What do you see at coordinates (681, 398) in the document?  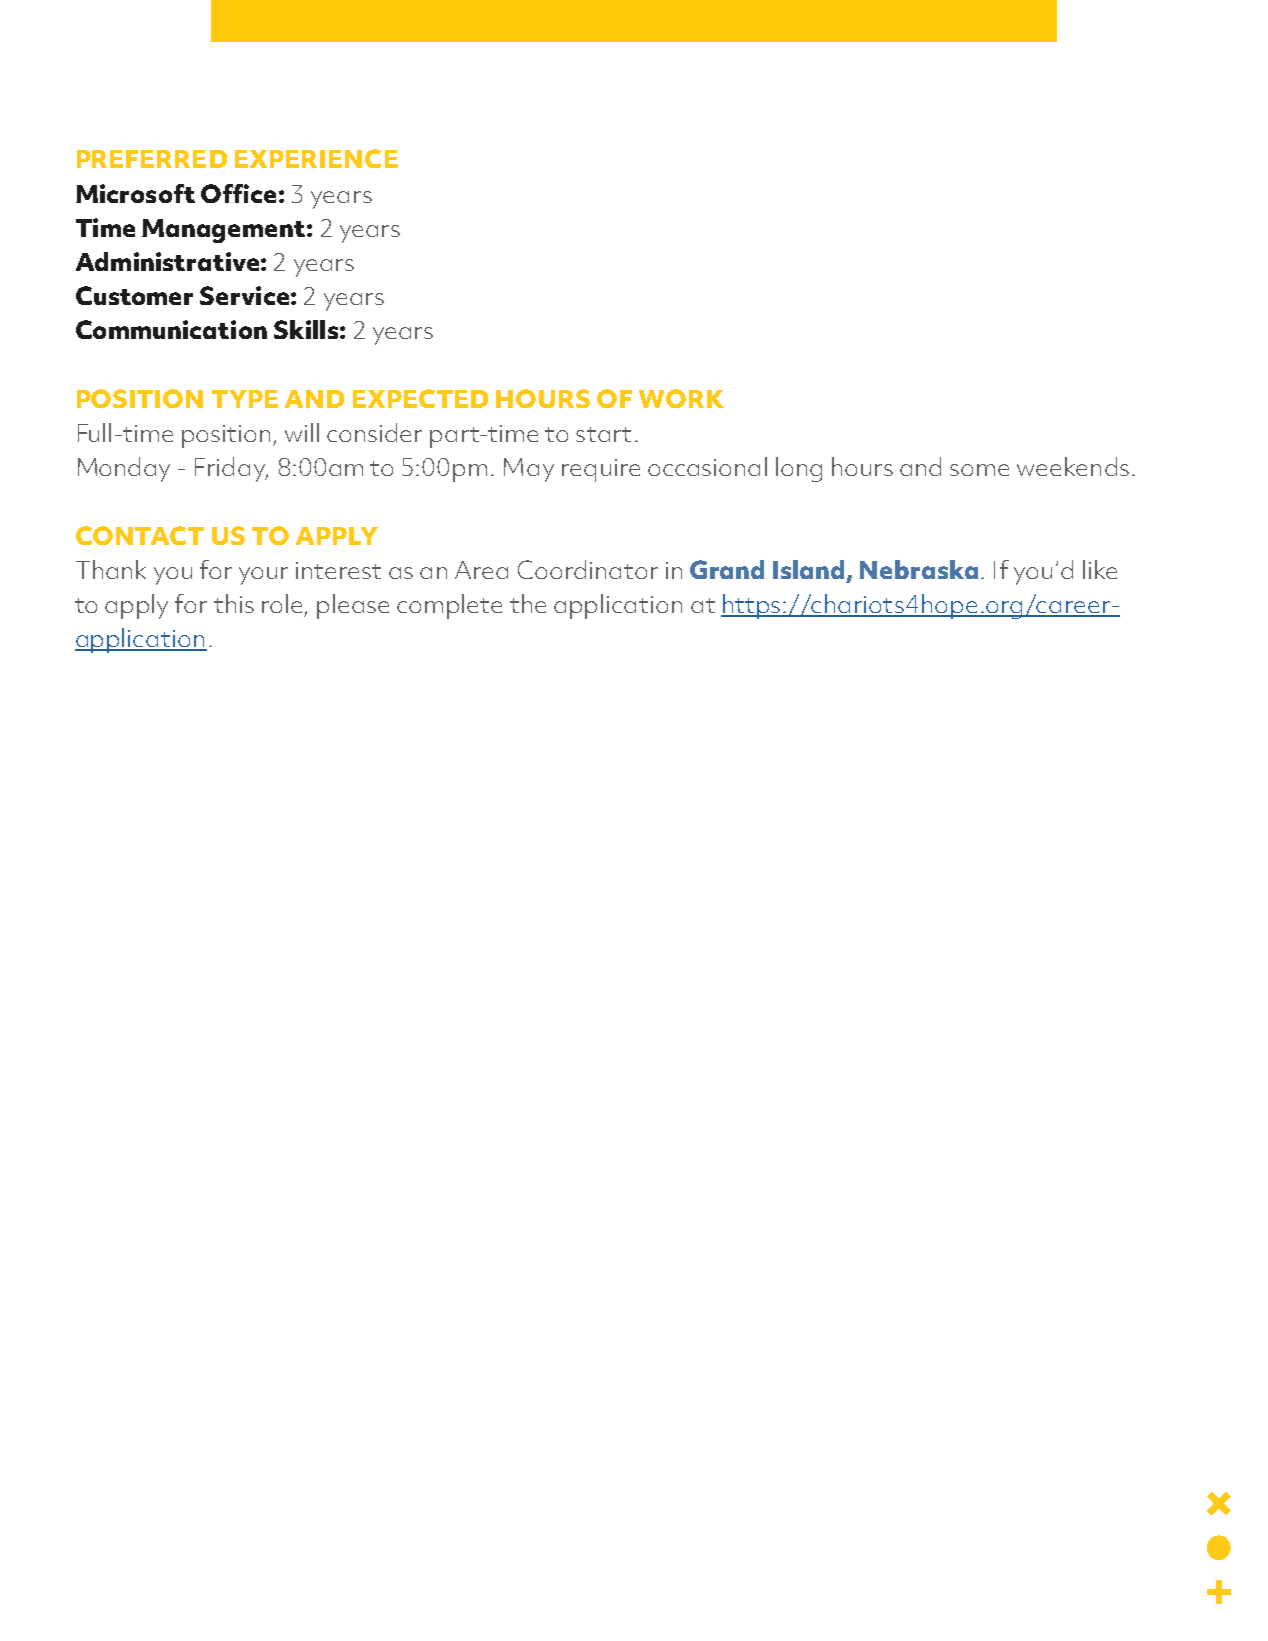 I see `WORK` at bounding box center [681, 398].
